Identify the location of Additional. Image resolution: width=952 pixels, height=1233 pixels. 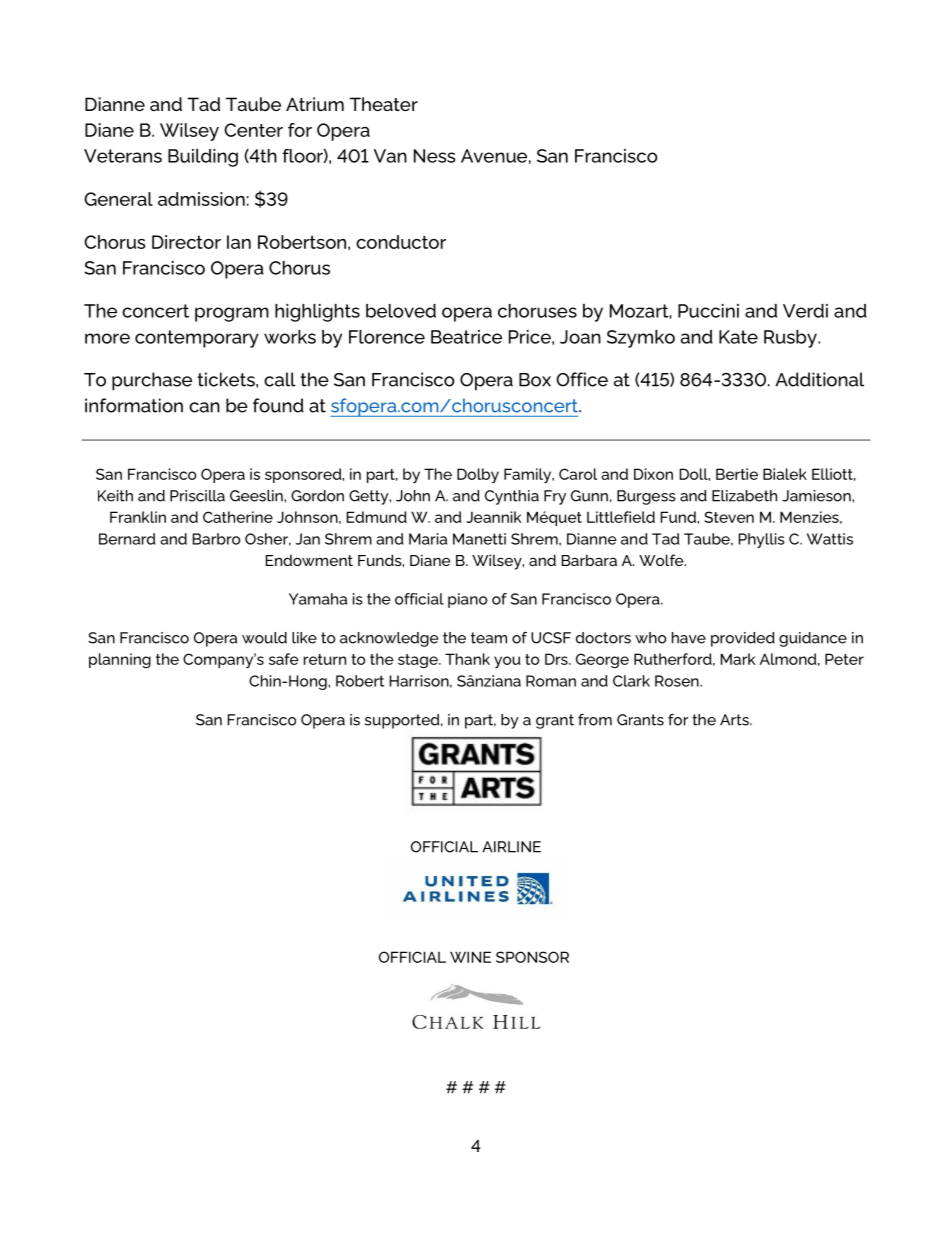
(819, 379).
